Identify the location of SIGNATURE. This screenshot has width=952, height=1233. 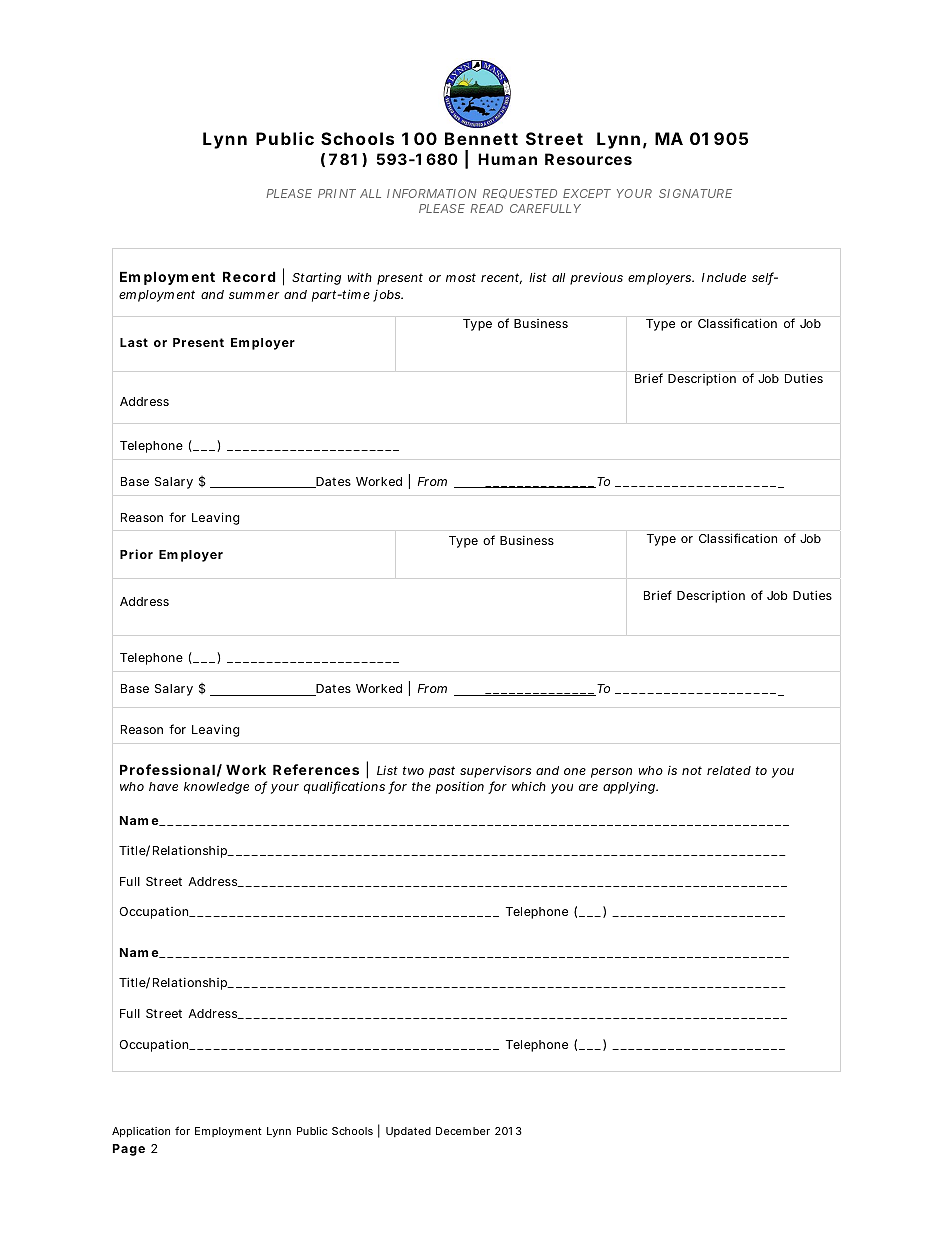
(695, 193).
